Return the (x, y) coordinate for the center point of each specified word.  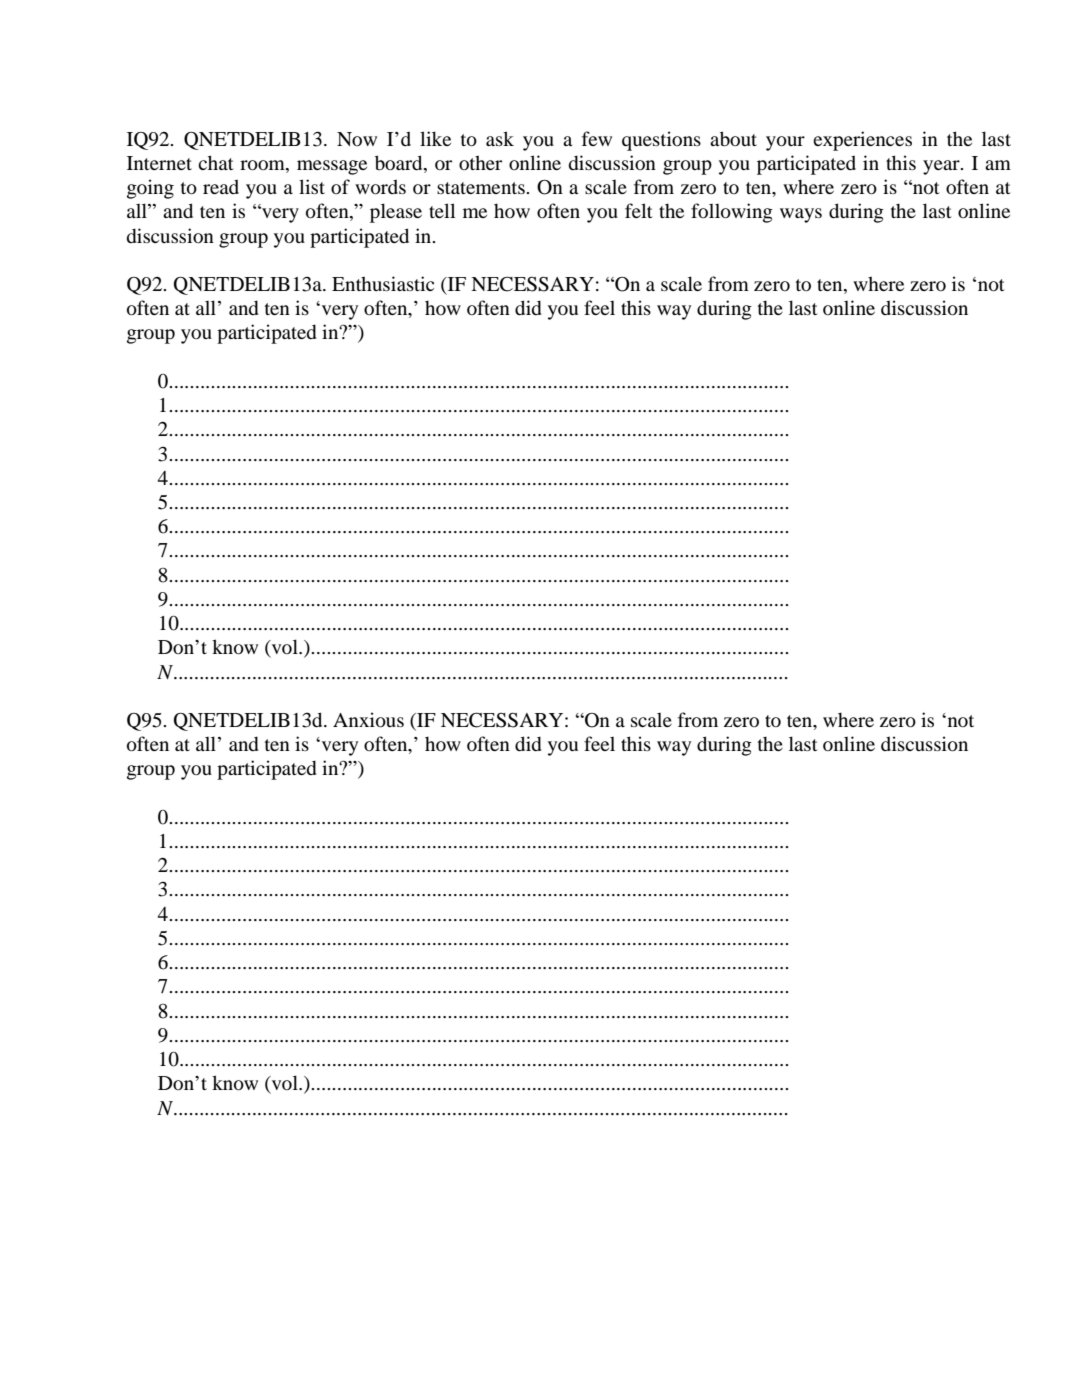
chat (216, 162)
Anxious (368, 719)
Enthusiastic (383, 283)
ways (801, 215)
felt (639, 210)
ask (500, 138)
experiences (862, 141)
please (396, 213)
